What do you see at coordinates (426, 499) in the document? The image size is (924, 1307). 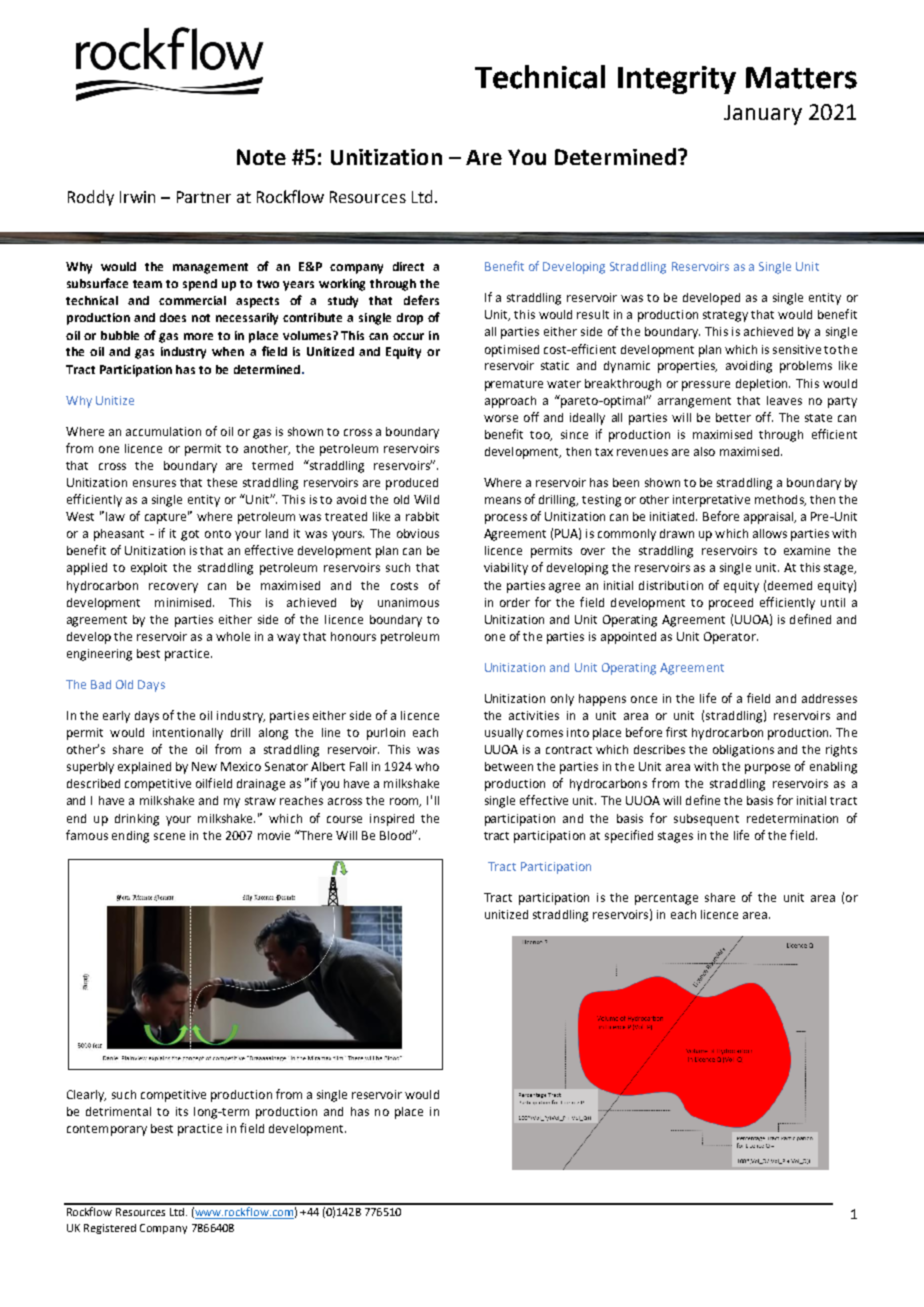 I see `Wild` at bounding box center [426, 499].
